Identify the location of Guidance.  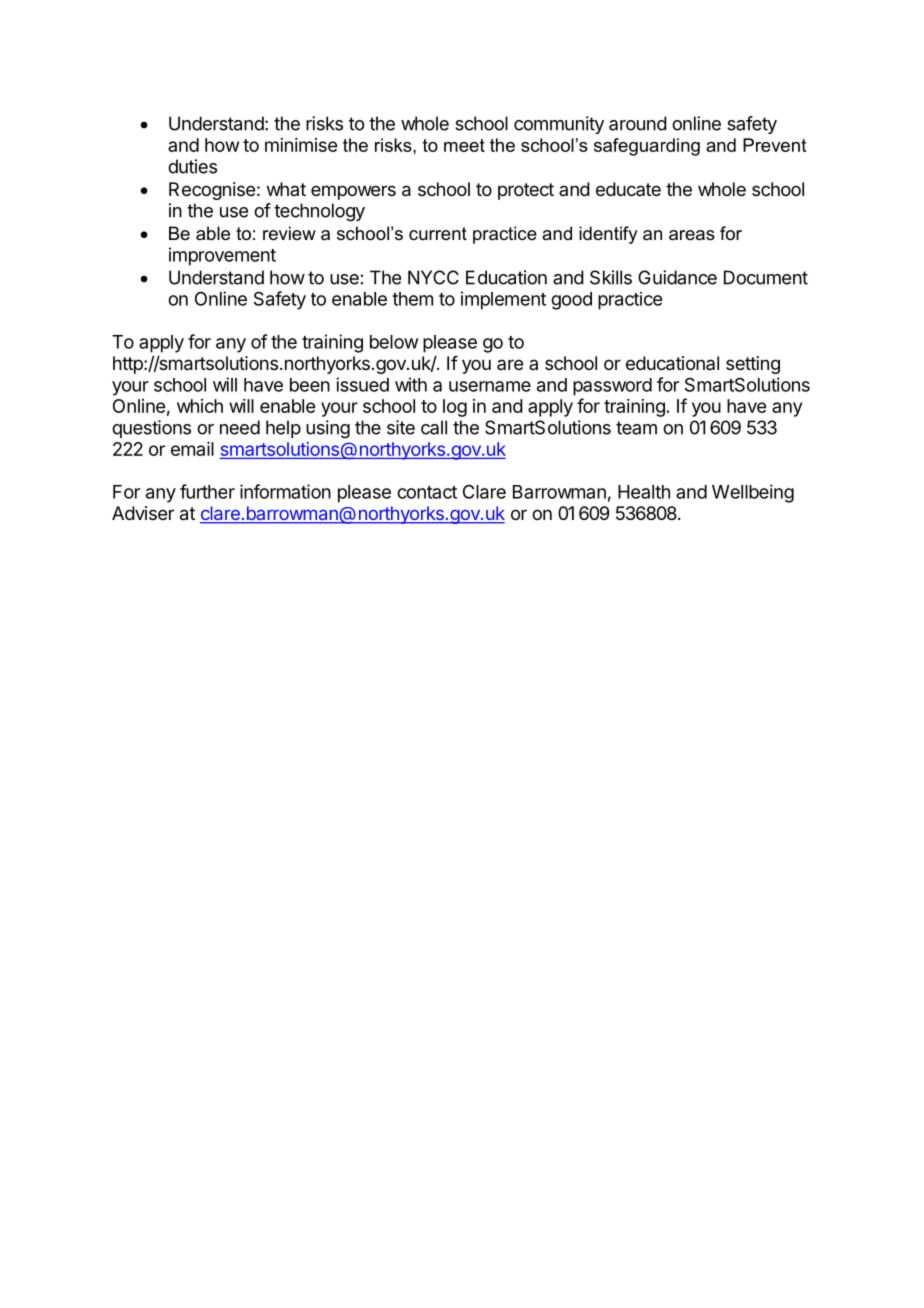
(677, 277).
